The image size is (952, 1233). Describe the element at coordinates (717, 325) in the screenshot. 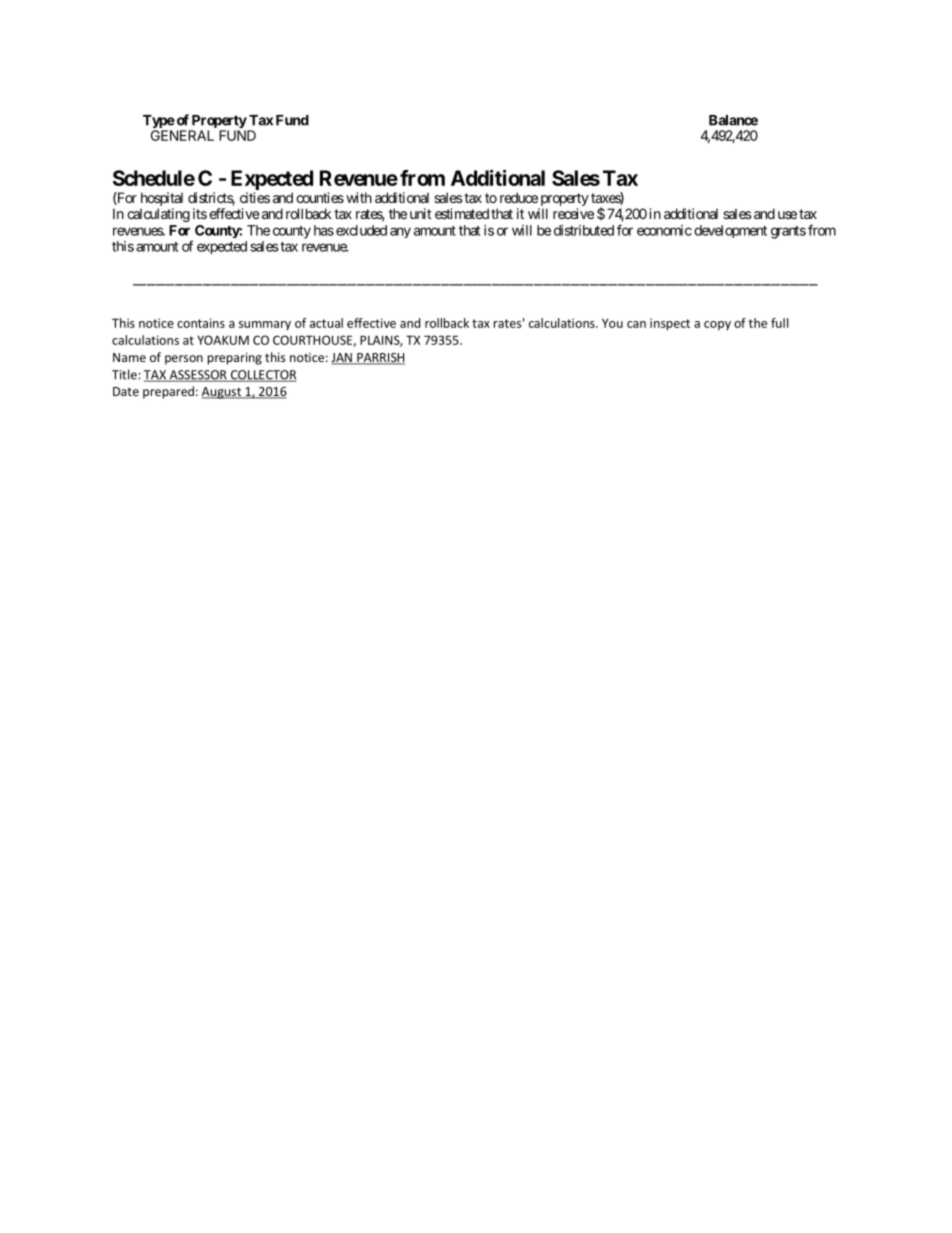

I see `copy` at that location.
